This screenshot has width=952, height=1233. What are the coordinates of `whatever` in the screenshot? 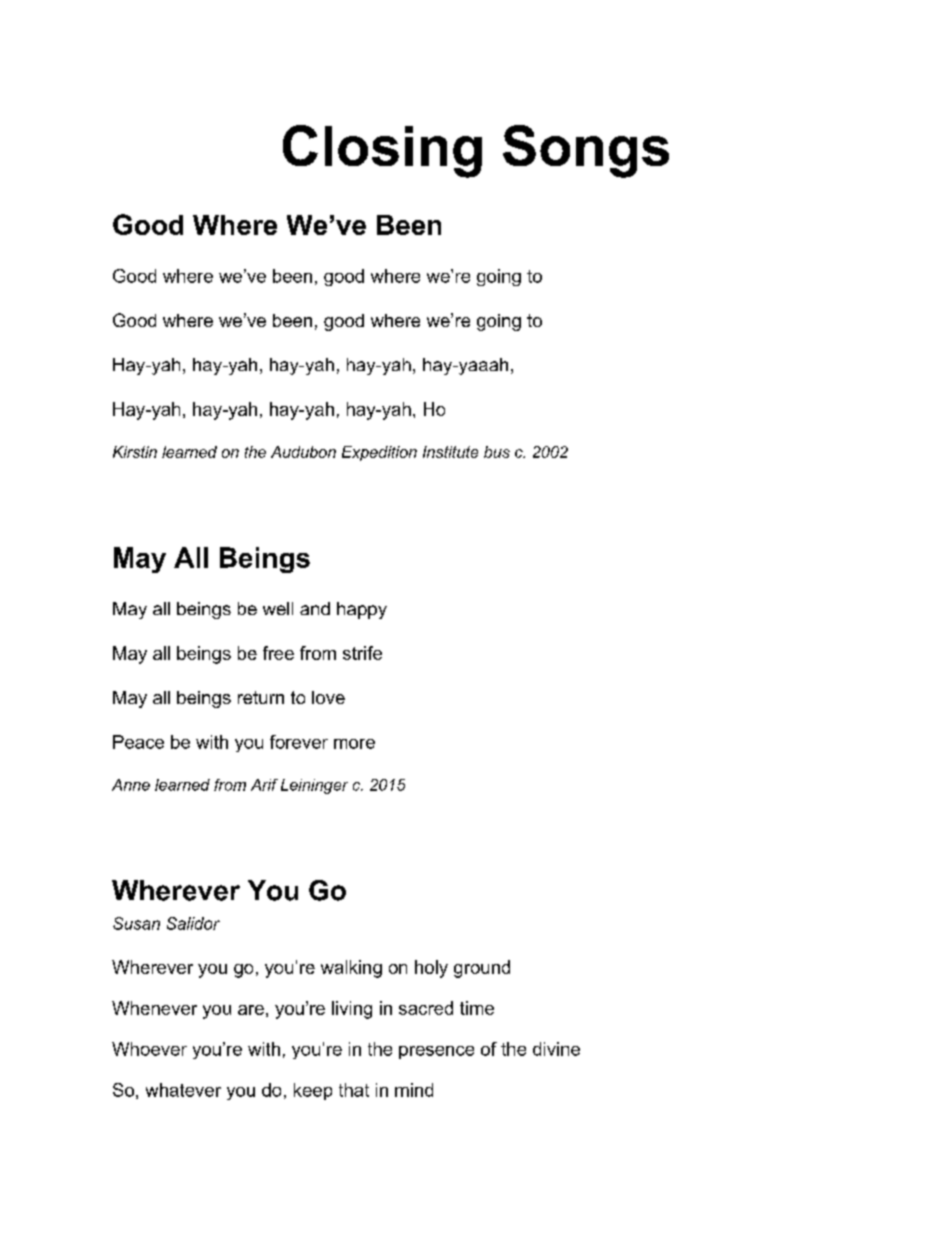 It's located at (183, 1090).
